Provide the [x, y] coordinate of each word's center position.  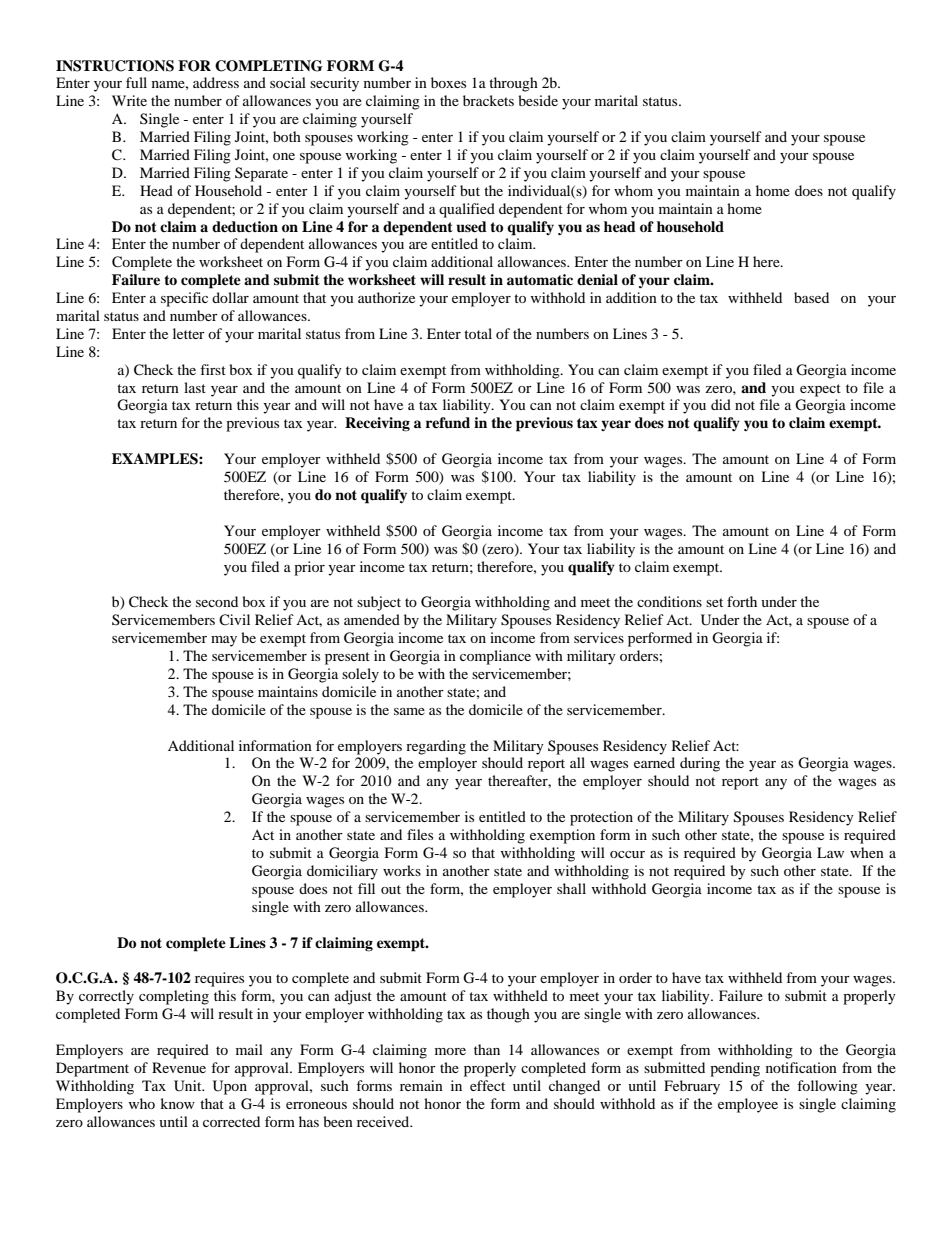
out [391, 889]
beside [538, 100]
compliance [495, 657]
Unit [189, 1086]
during [700, 764]
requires [219, 979]
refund [448, 423]
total [478, 333]
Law [830, 852]
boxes [448, 82]
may [224, 641]
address [216, 82]
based [811, 297]
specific [184, 299]
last [195, 387]
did [721, 404]
